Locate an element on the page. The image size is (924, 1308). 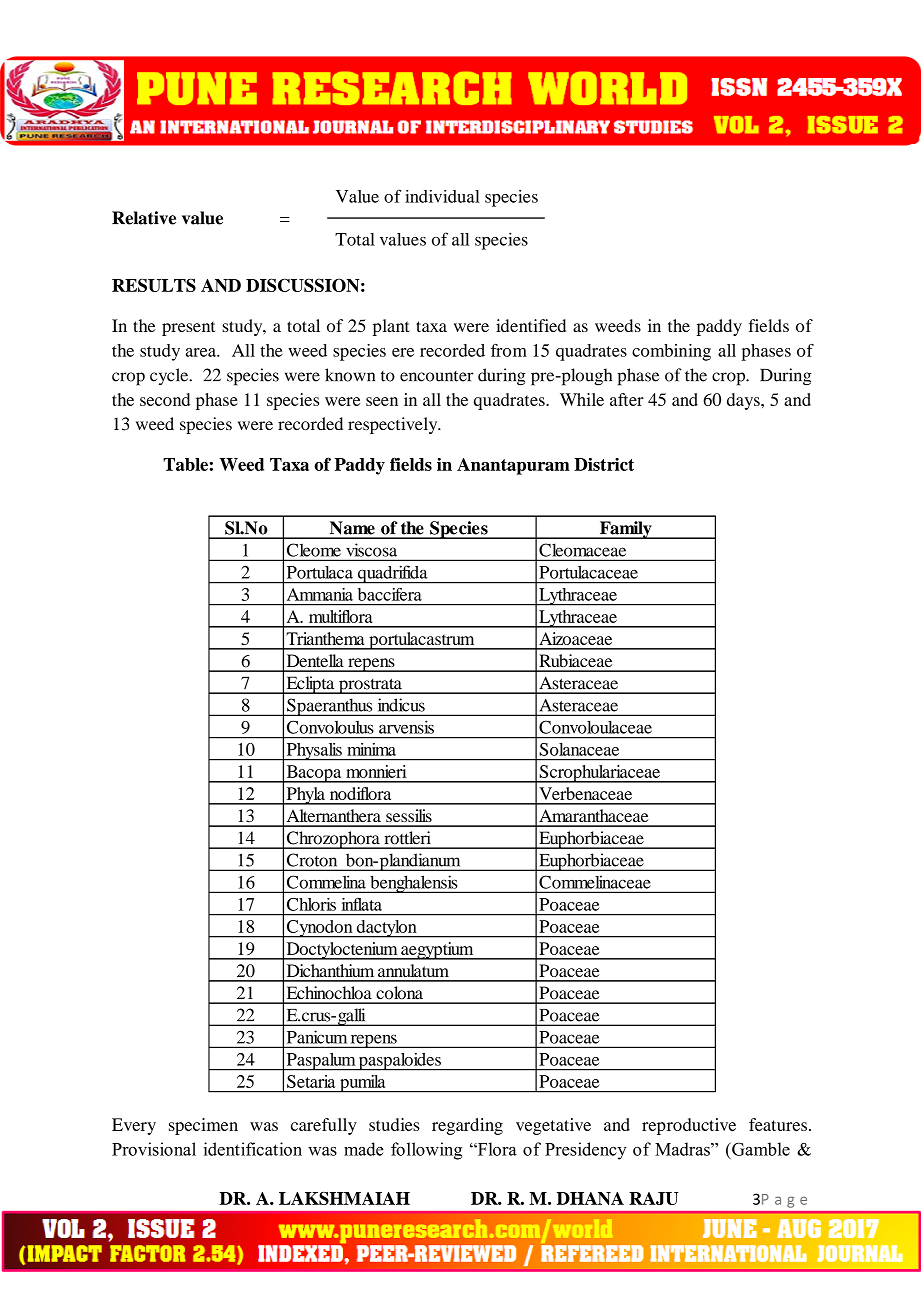
reproductive is located at coordinates (689, 1126).
